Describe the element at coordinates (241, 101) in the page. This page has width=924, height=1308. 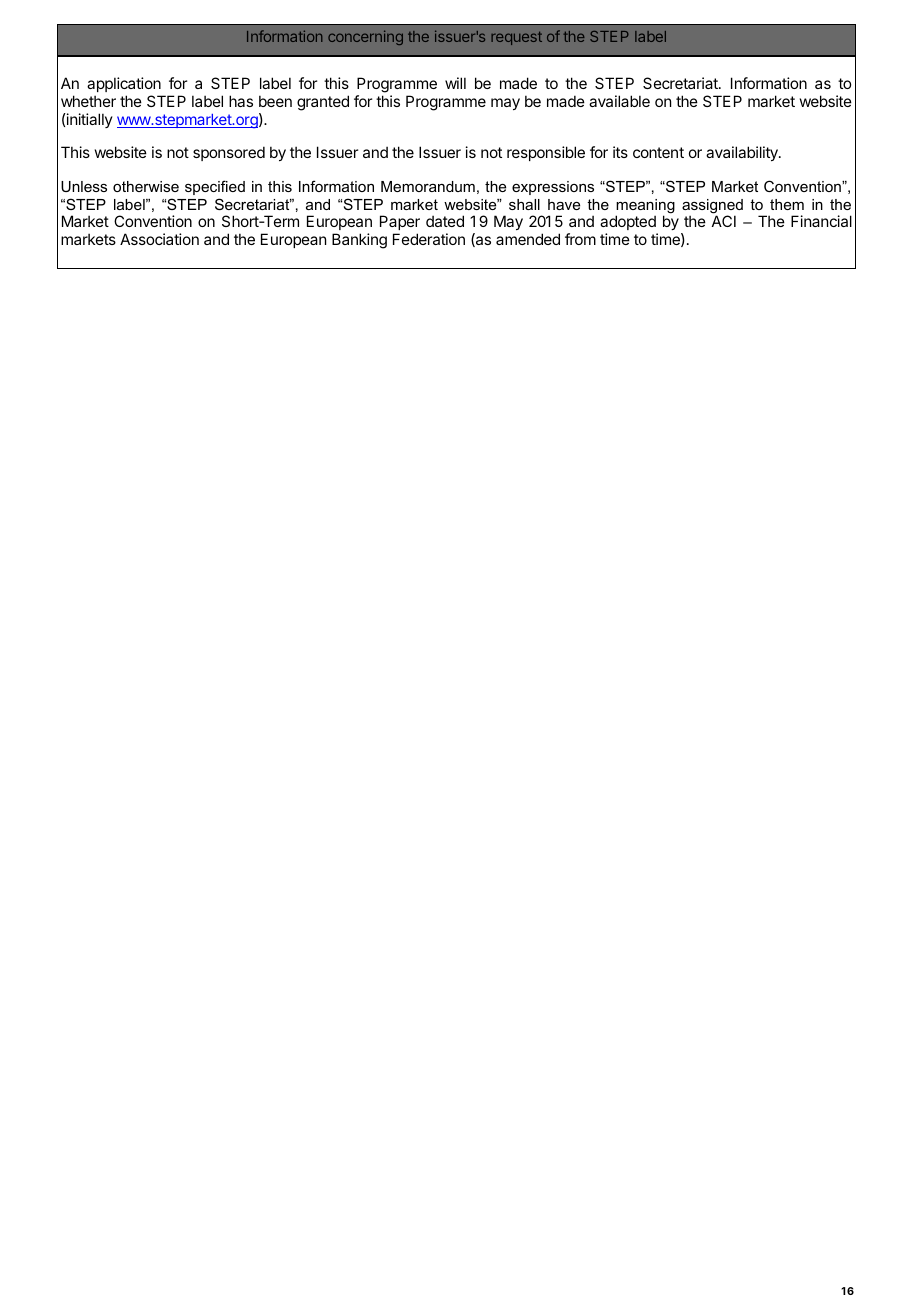
I see `has` at that location.
